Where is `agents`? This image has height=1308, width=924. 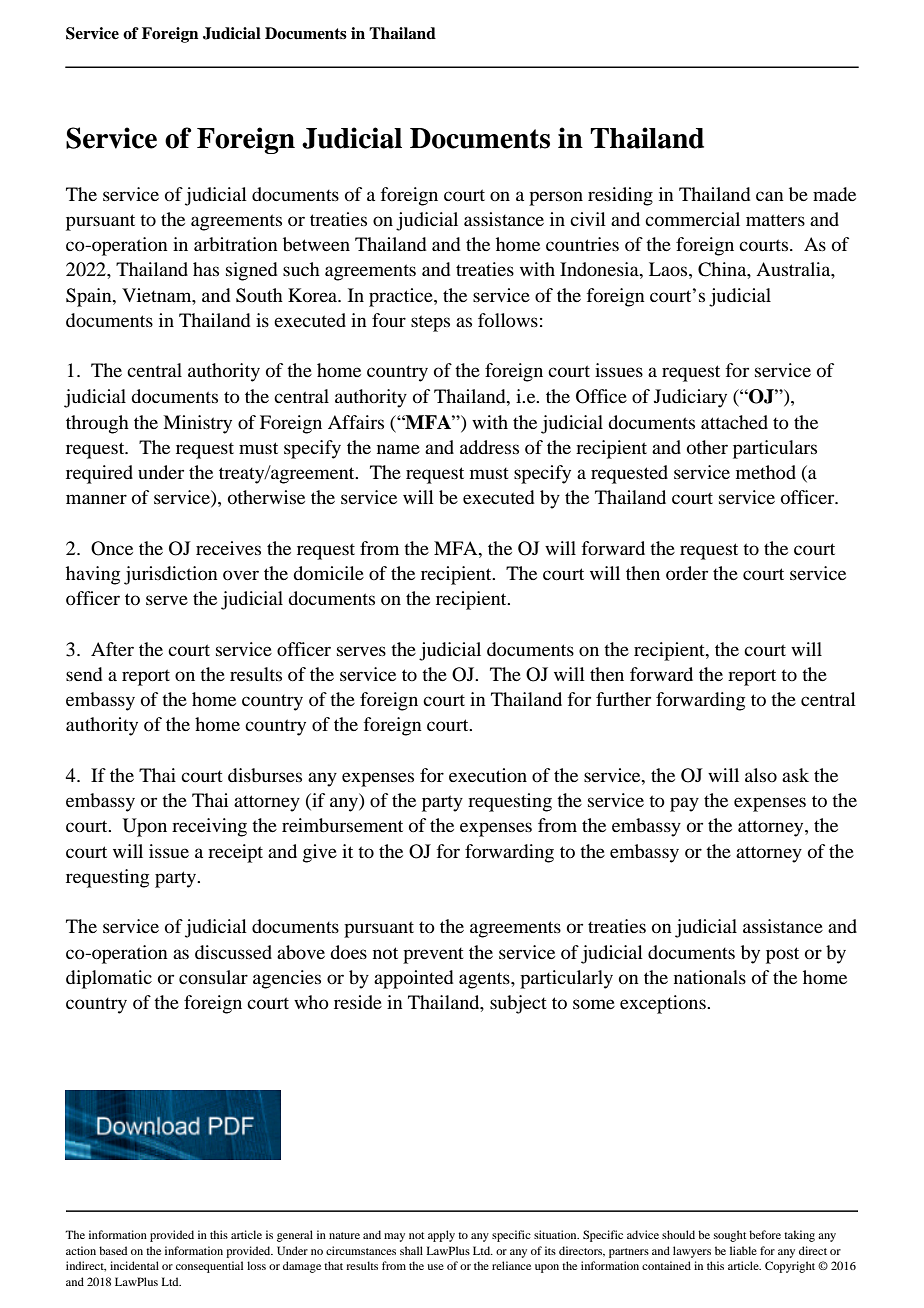
agents is located at coordinates (485, 980).
